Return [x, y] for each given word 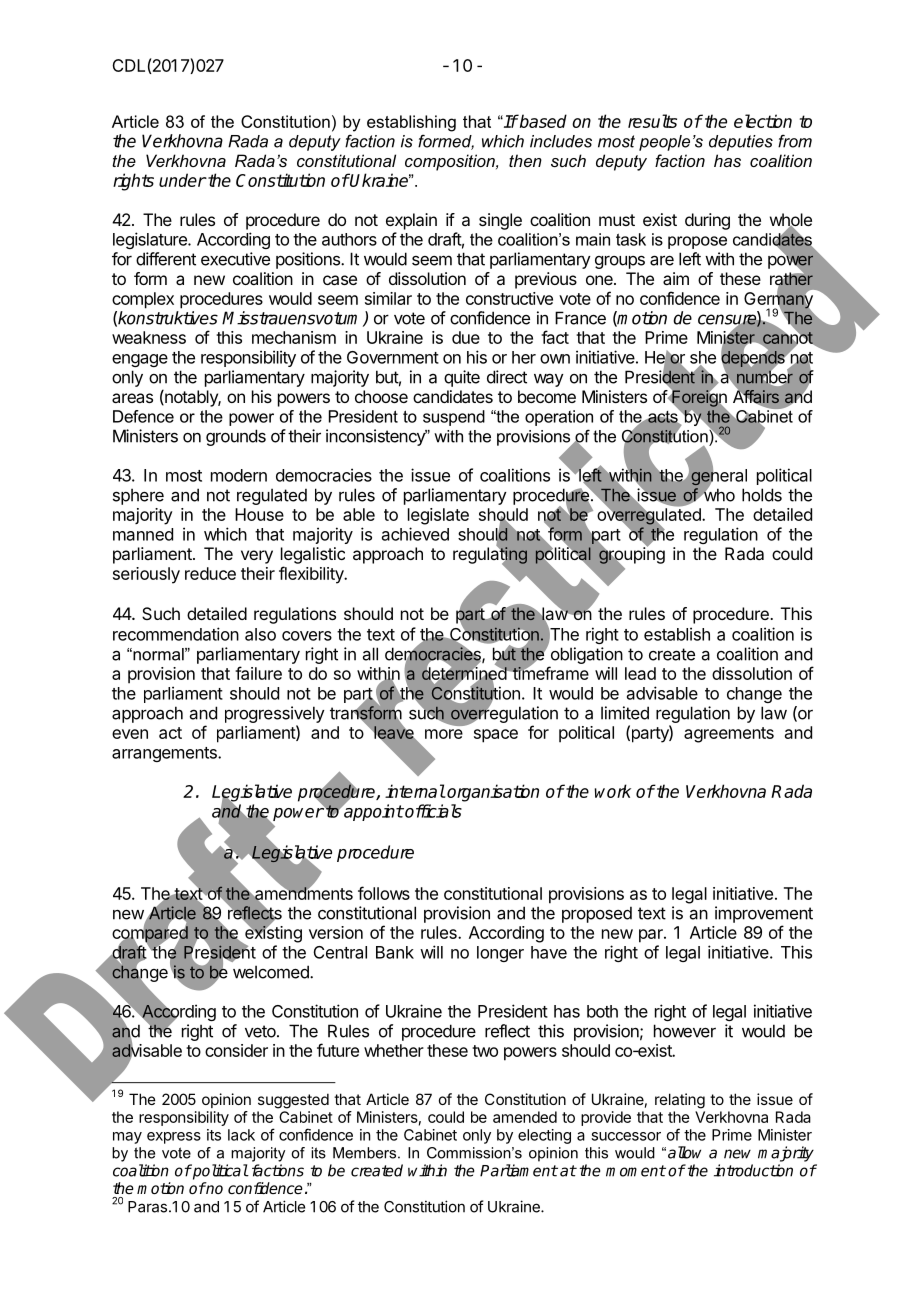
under [182, 180]
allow [684, 1152]
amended [525, 1117]
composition [451, 162]
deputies [741, 143]
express [174, 1138]
